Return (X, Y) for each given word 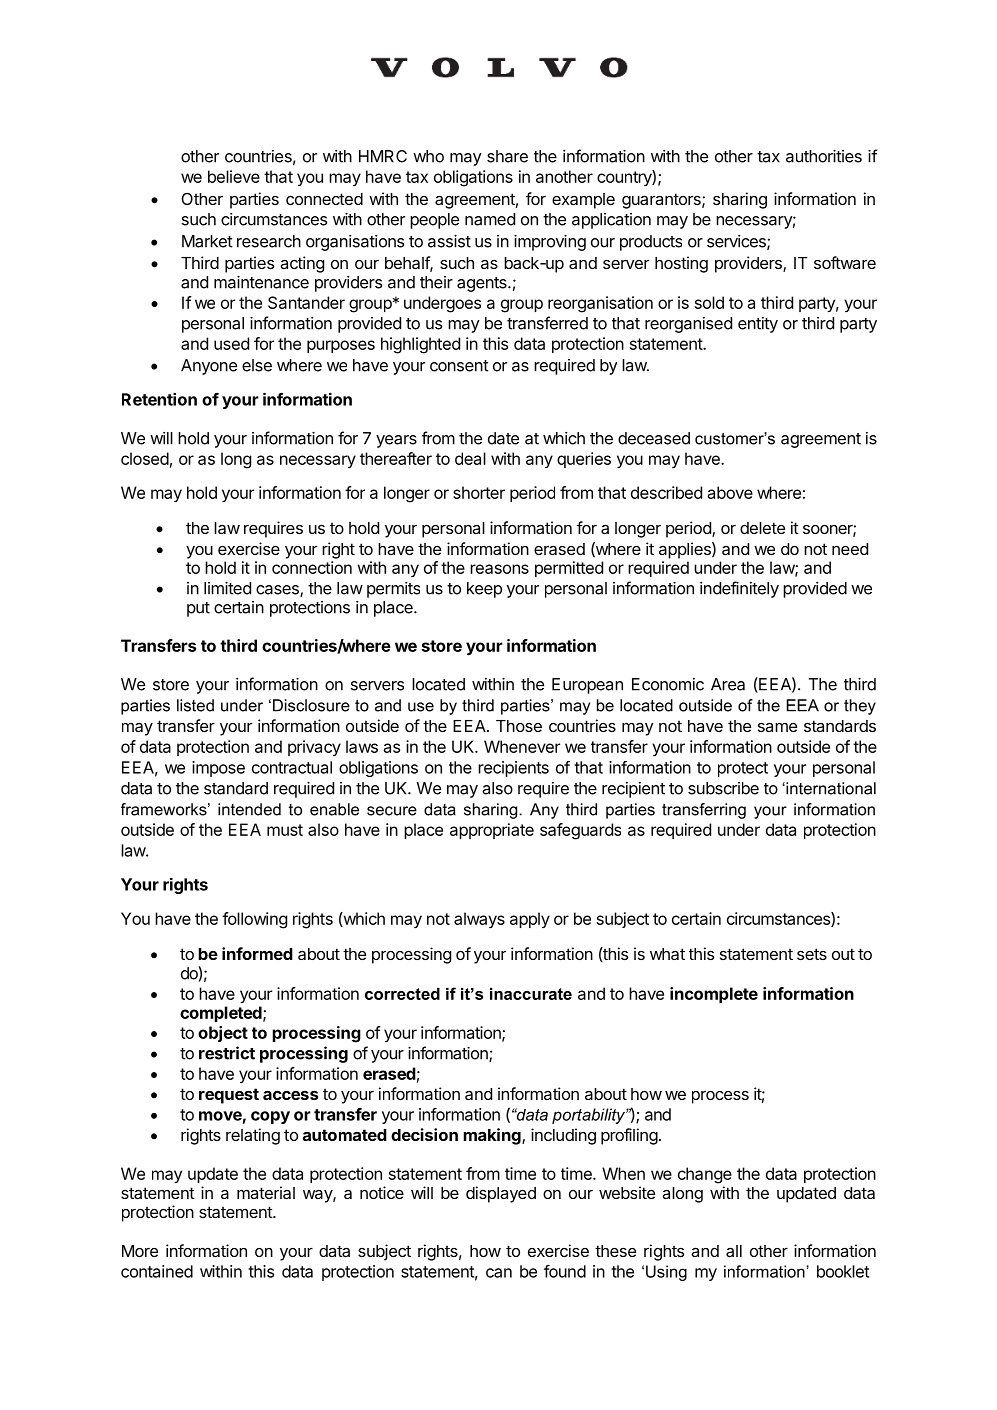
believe (234, 176)
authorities (824, 156)
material (266, 1192)
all (734, 1251)
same (777, 727)
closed (145, 458)
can (499, 1273)
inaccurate (531, 994)
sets (812, 954)
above (730, 492)
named (490, 219)
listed (195, 705)
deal (470, 458)
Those (519, 726)
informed (257, 953)
